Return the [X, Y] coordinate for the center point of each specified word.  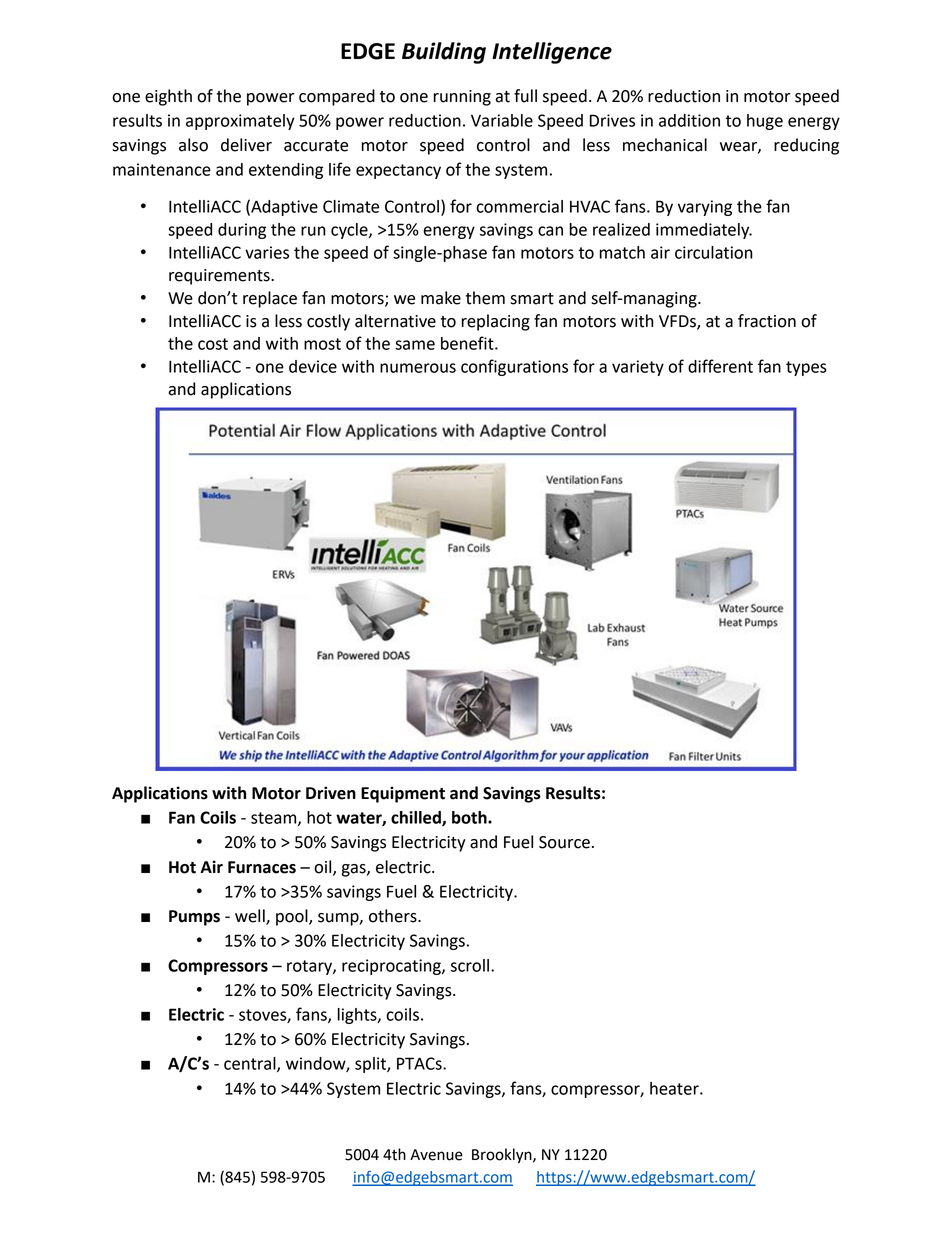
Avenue [436, 1155]
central [251, 1064]
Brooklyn [503, 1156]
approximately [240, 122]
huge [765, 122]
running [462, 98]
